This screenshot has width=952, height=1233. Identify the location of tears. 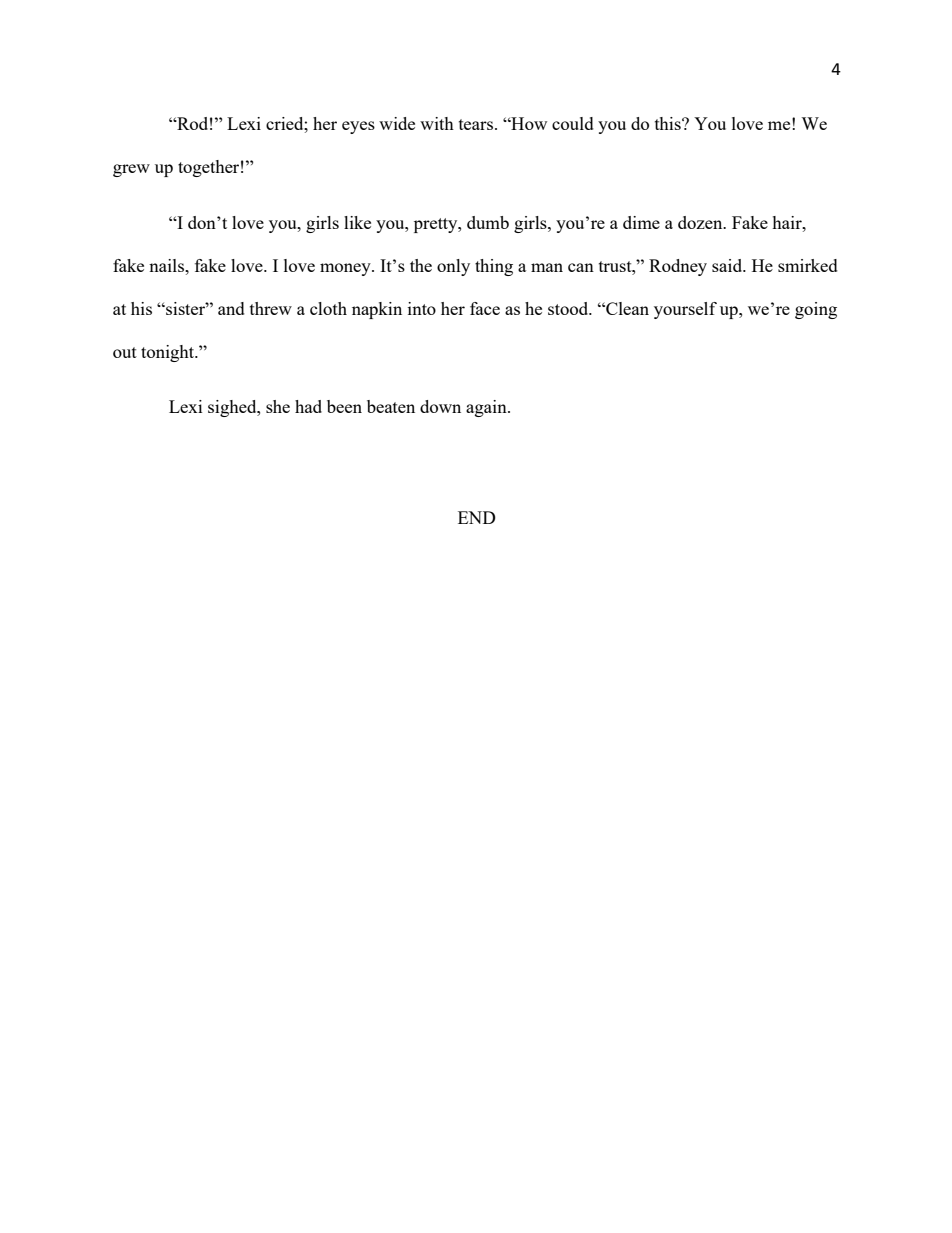
(477, 124).
